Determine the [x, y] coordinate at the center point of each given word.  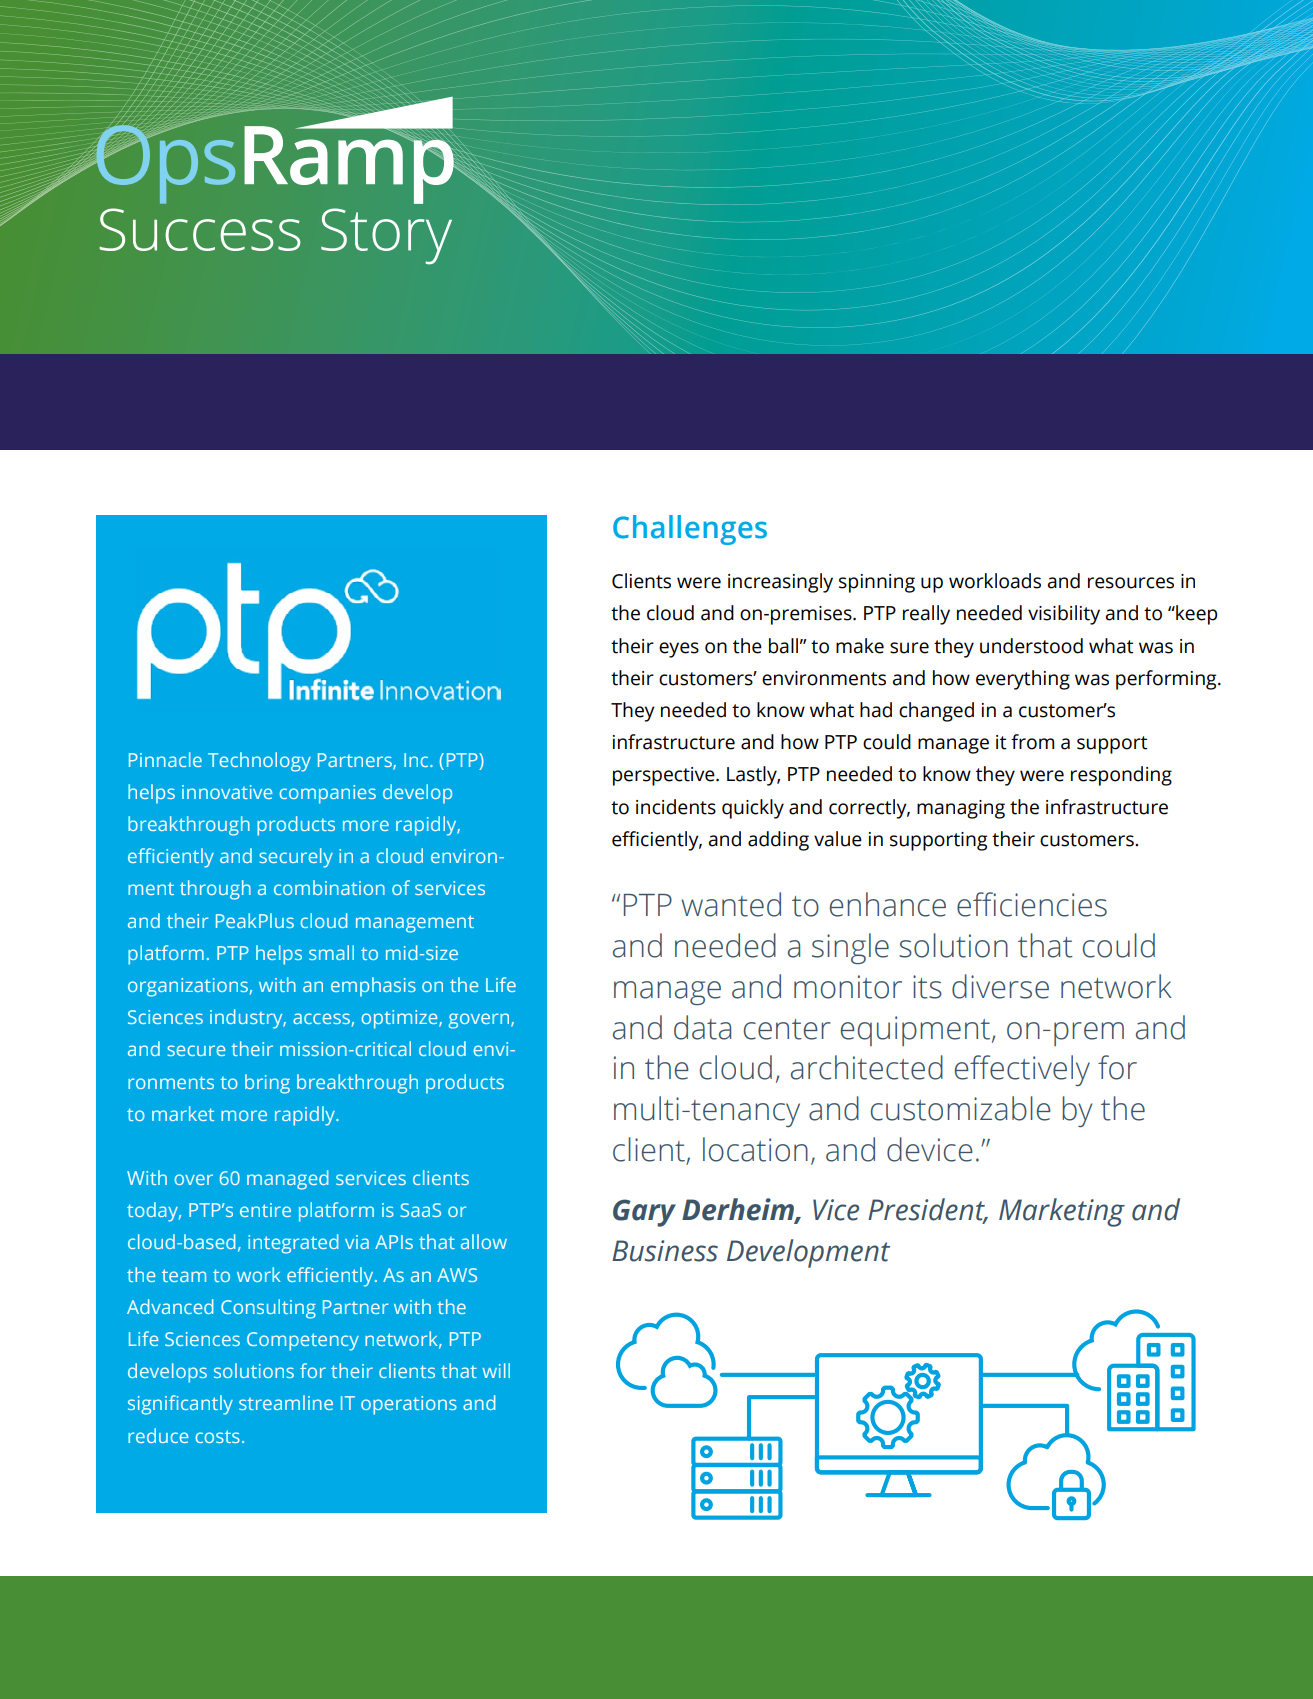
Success [200, 229]
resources [1131, 583]
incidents [676, 807]
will [496, 1370]
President [927, 1210]
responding [1121, 776]
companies [328, 794]
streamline [286, 1402]
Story [386, 236]
